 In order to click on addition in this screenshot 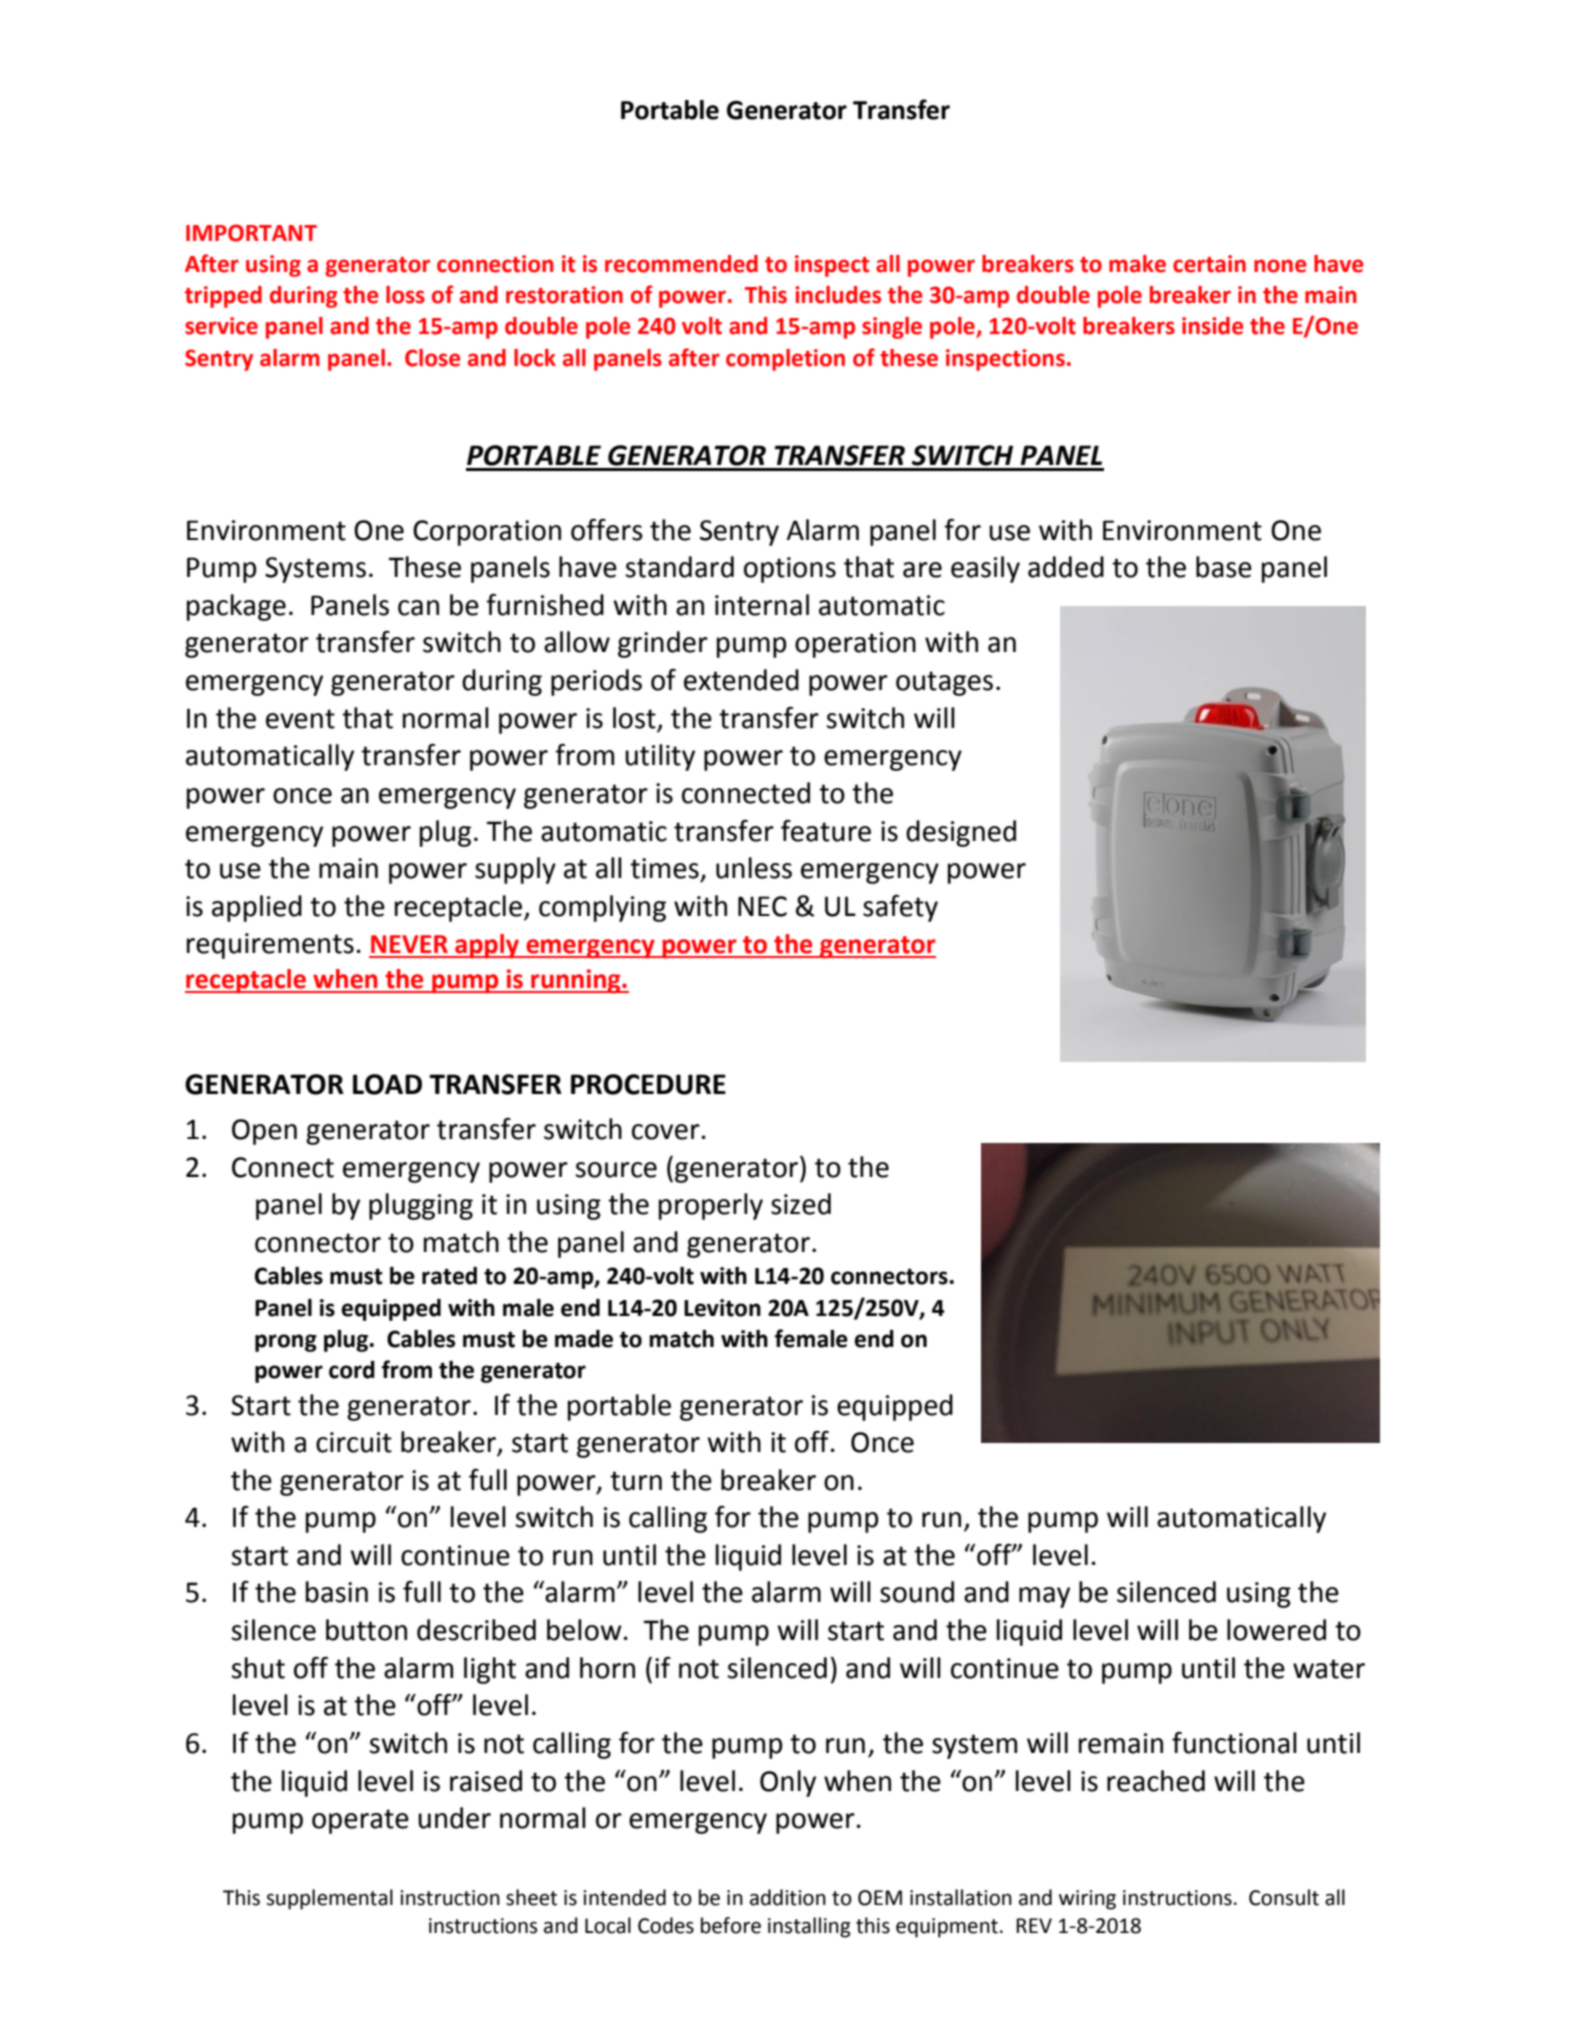, I will do `click(788, 1897)`.
